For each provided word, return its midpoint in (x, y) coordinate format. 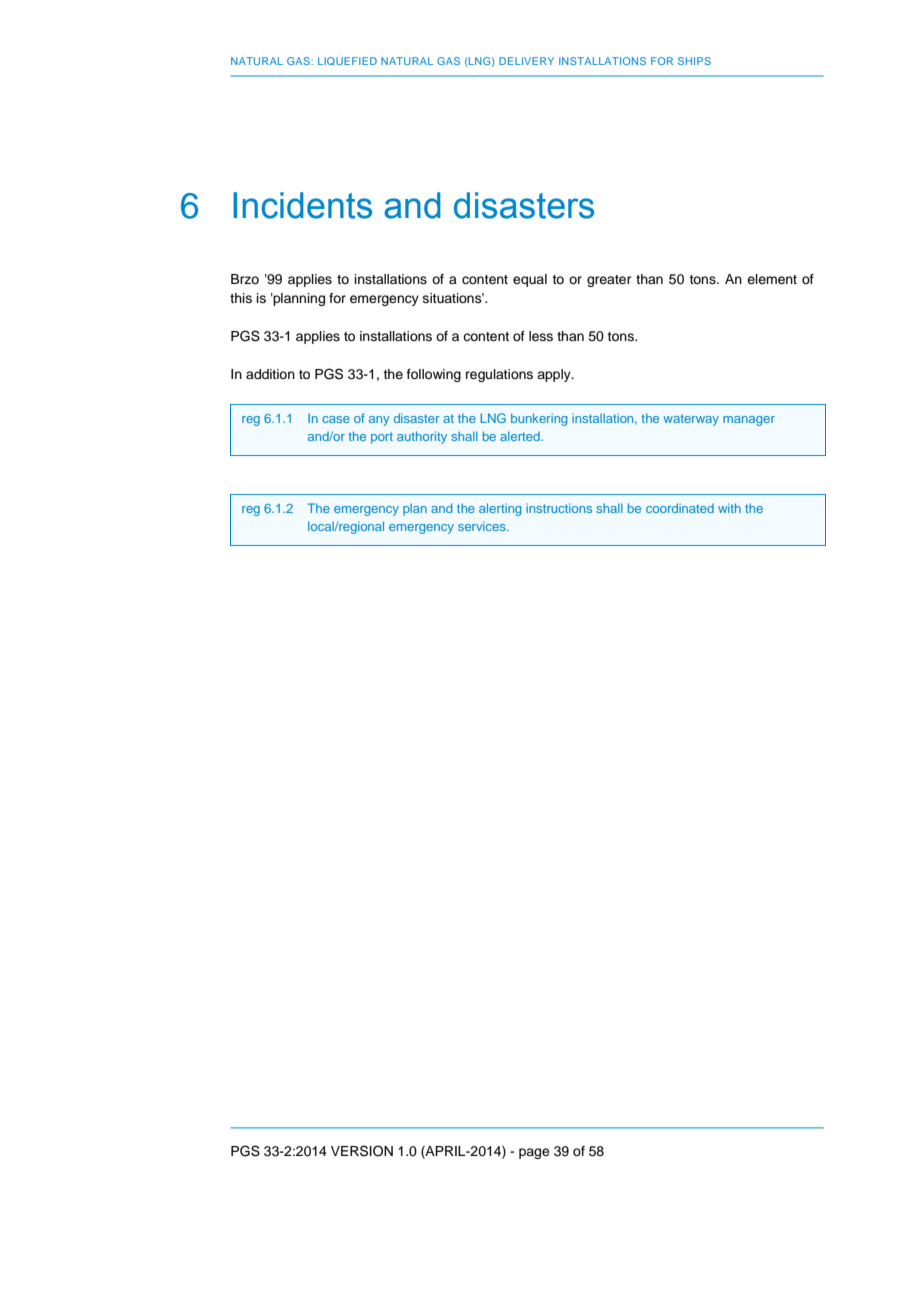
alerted (521, 436)
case (336, 419)
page (534, 1153)
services (483, 526)
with (729, 508)
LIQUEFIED (347, 61)
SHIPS (694, 61)
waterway (691, 420)
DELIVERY (526, 61)
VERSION (362, 1151)
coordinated (680, 508)
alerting (500, 509)
